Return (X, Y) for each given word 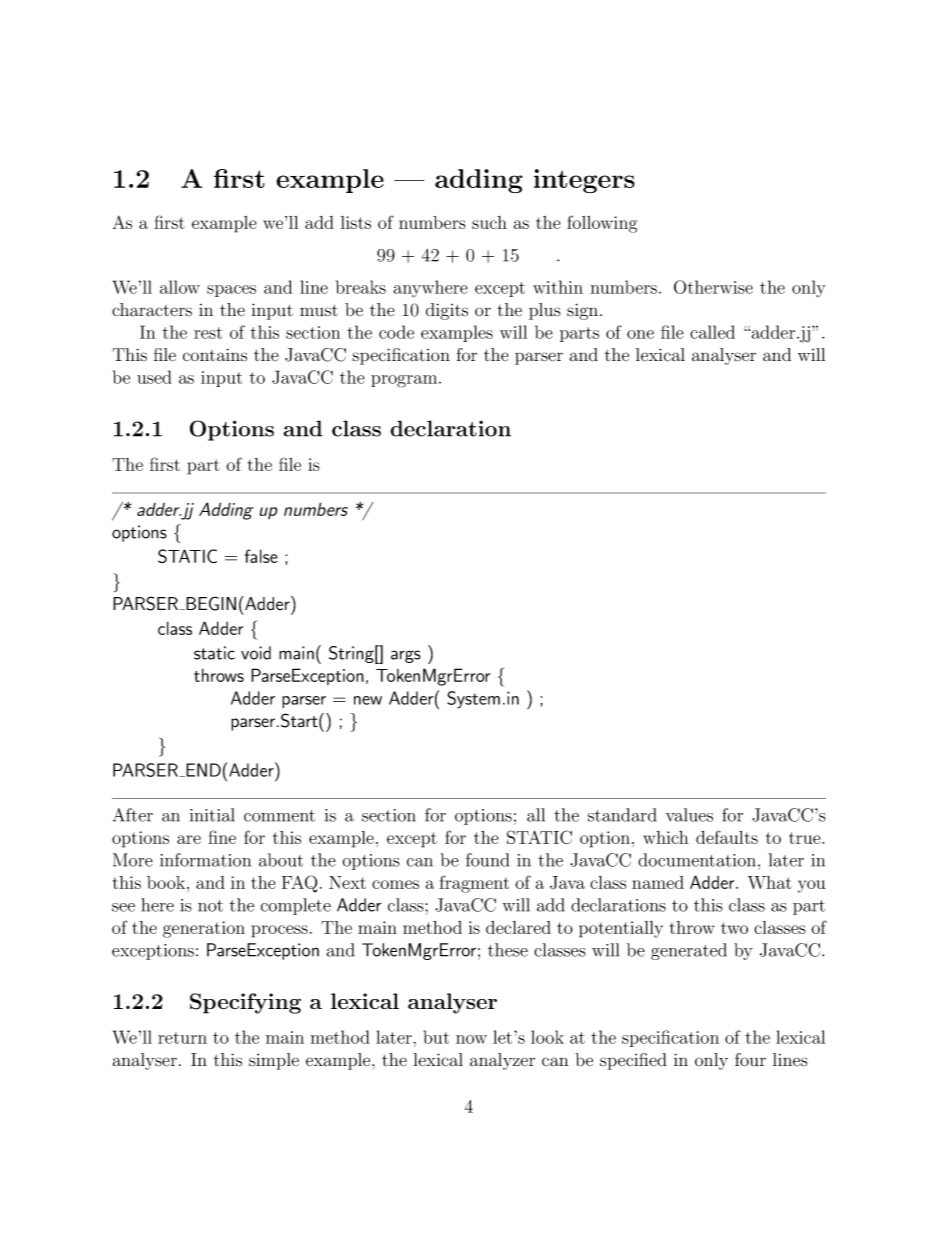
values (689, 815)
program (405, 381)
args (406, 656)
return (182, 1038)
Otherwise (713, 287)
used (154, 377)
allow (180, 287)
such (489, 222)
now (471, 1039)
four (750, 1060)
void (256, 653)
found (487, 860)
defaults (727, 837)
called (712, 332)
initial (212, 815)
